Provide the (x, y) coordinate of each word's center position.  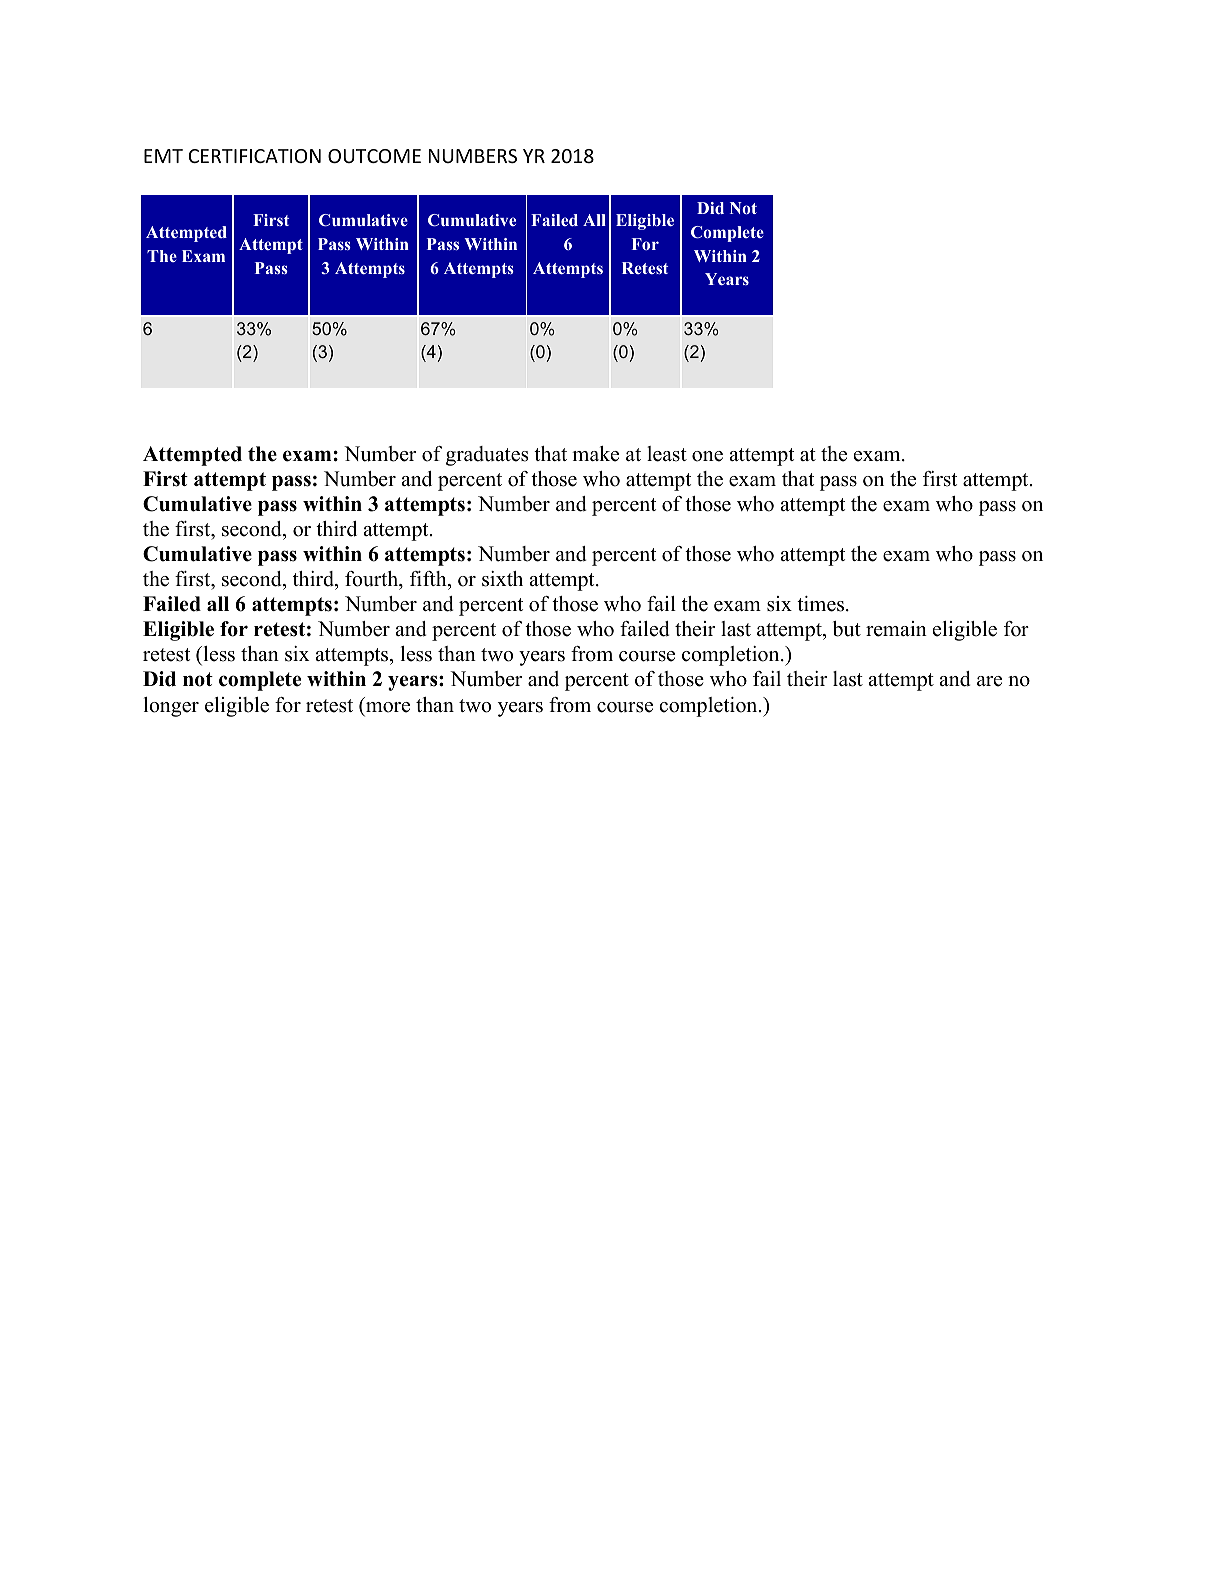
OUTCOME (374, 156)
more (388, 707)
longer (171, 707)
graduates (487, 456)
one (707, 456)
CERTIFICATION (255, 156)
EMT (163, 156)
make (595, 454)
